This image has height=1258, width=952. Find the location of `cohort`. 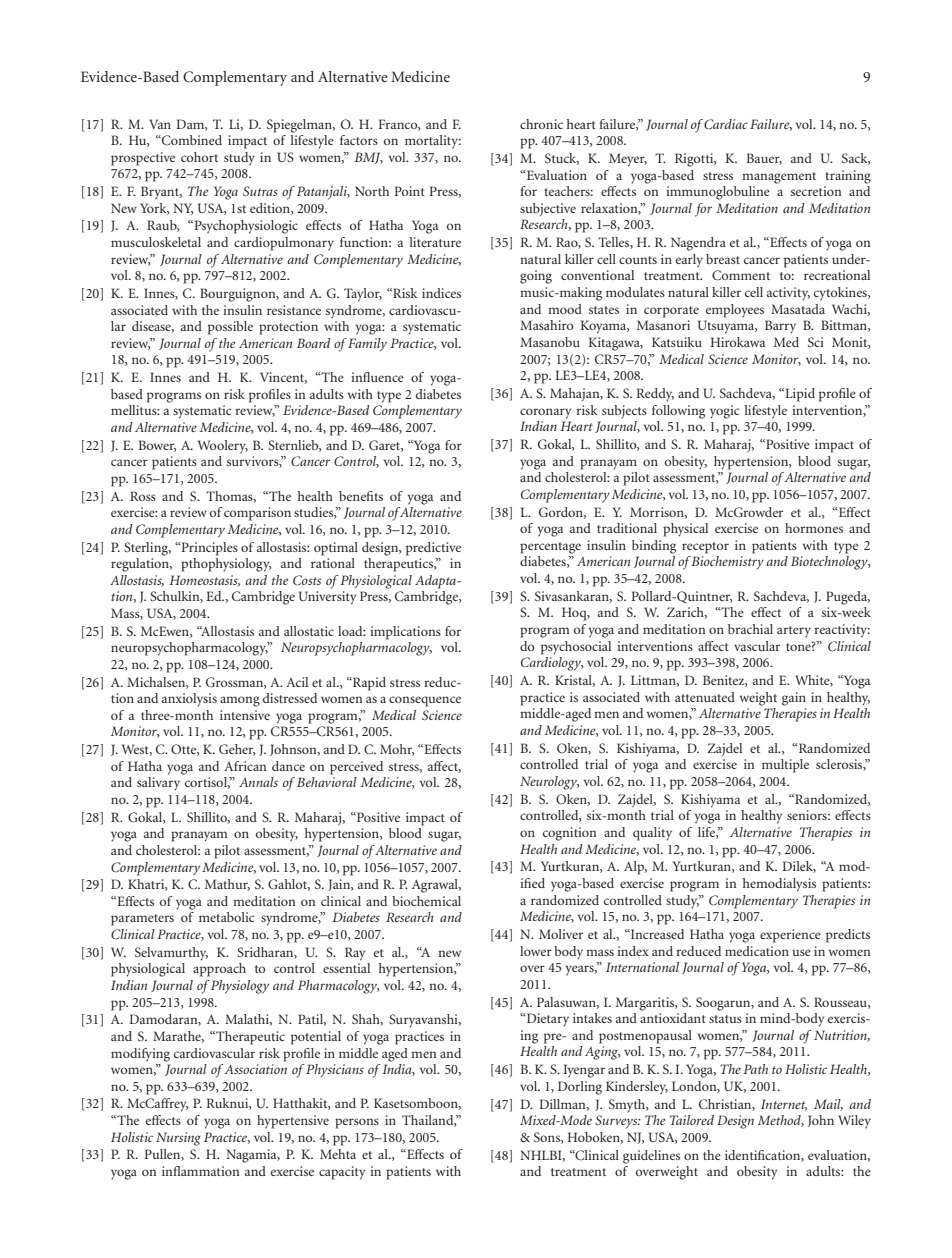

cohort is located at coordinates (199, 157).
